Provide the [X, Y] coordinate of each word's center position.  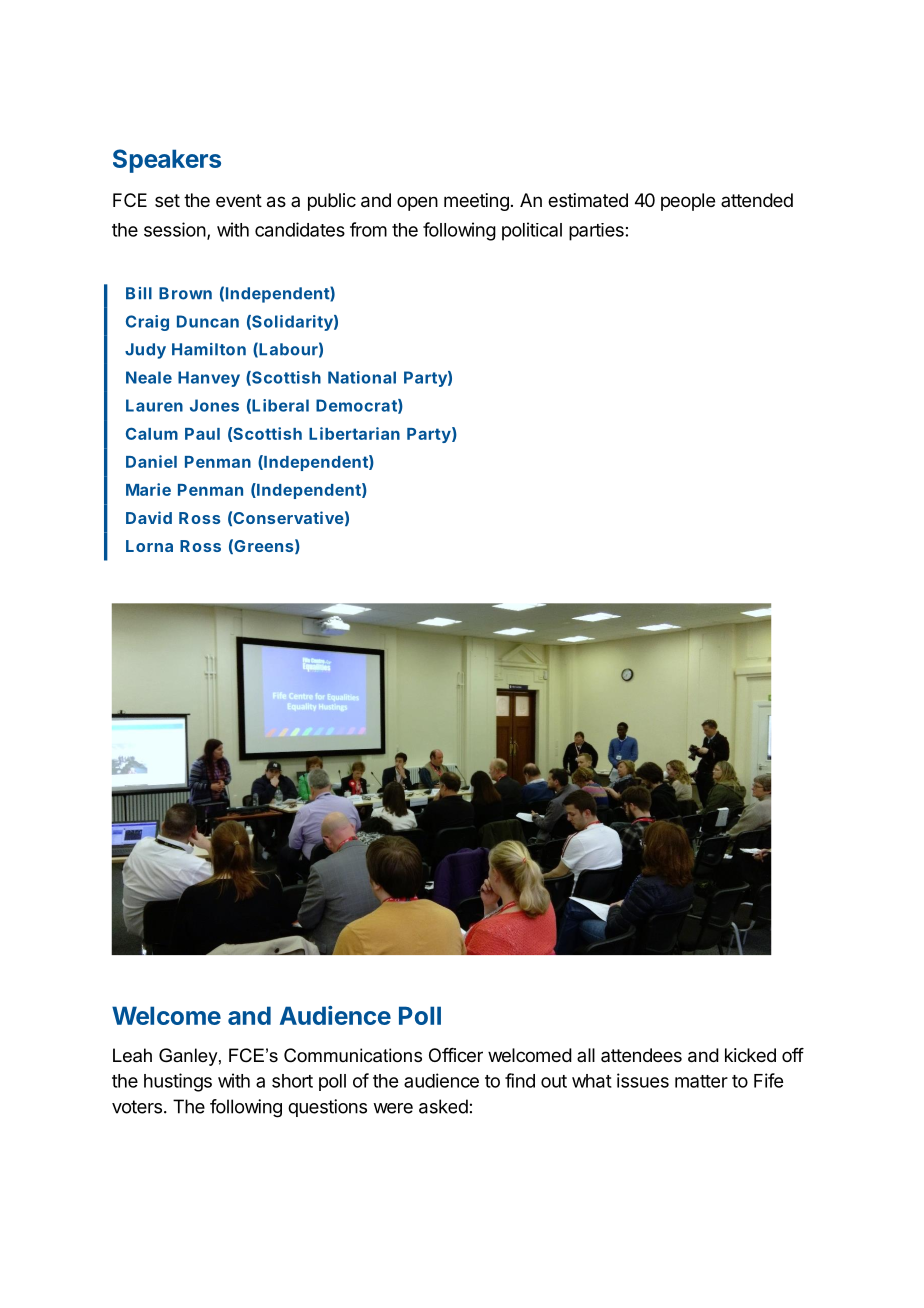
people [688, 202]
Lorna [149, 546]
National [362, 377]
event [239, 200]
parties [596, 232]
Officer [456, 1055]
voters [137, 1107]
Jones [214, 405]
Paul [202, 434]
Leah [132, 1055]
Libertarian [354, 433]
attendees [641, 1055]
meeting [476, 202]
